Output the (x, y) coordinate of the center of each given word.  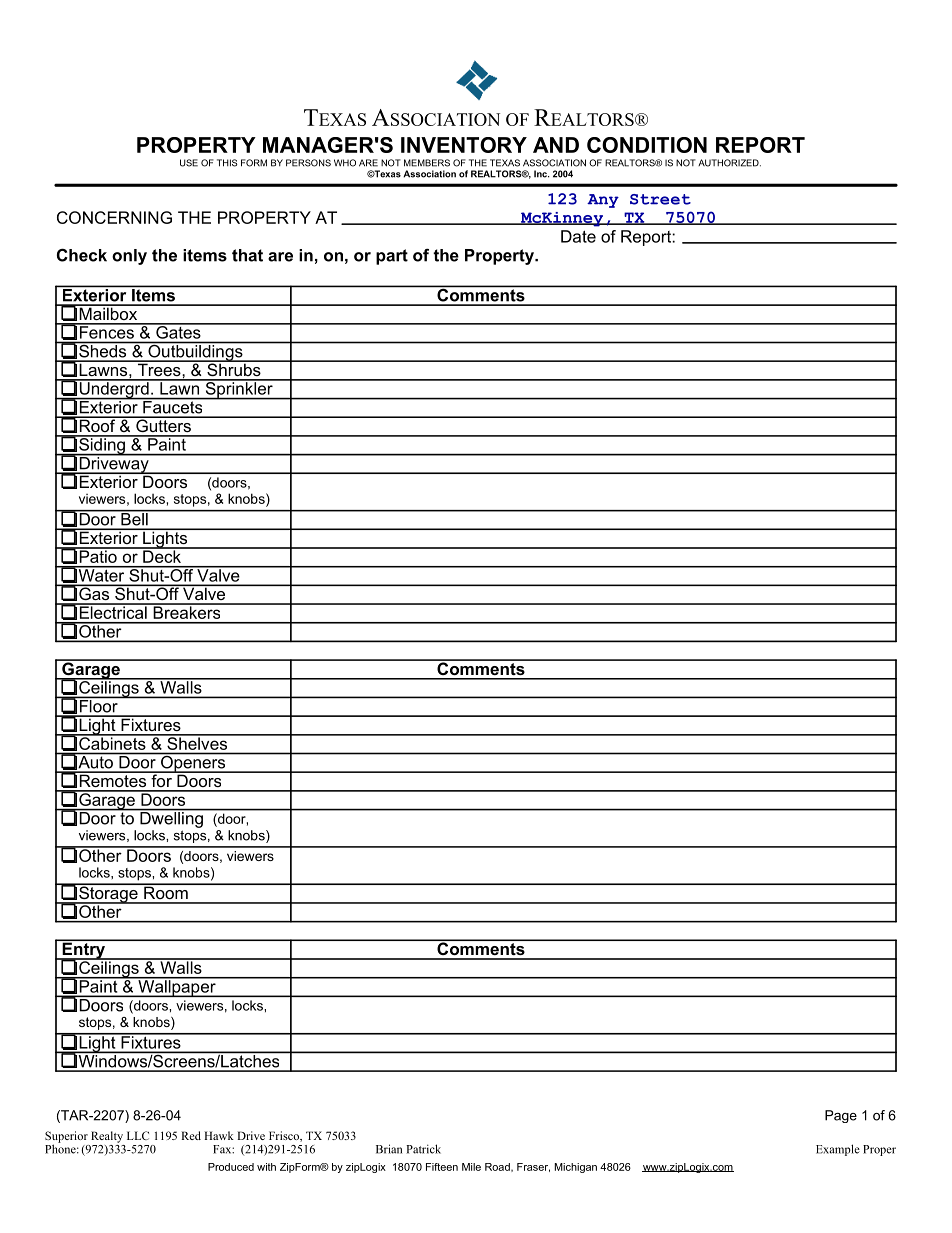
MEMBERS (427, 163)
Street (660, 199)
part (392, 257)
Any (603, 201)
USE (189, 163)
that (247, 255)
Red (191, 1135)
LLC (138, 1135)
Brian (389, 1149)
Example (838, 1150)
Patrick (423, 1149)
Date (578, 236)
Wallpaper (177, 987)
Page (841, 1116)
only (129, 257)
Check (82, 255)
